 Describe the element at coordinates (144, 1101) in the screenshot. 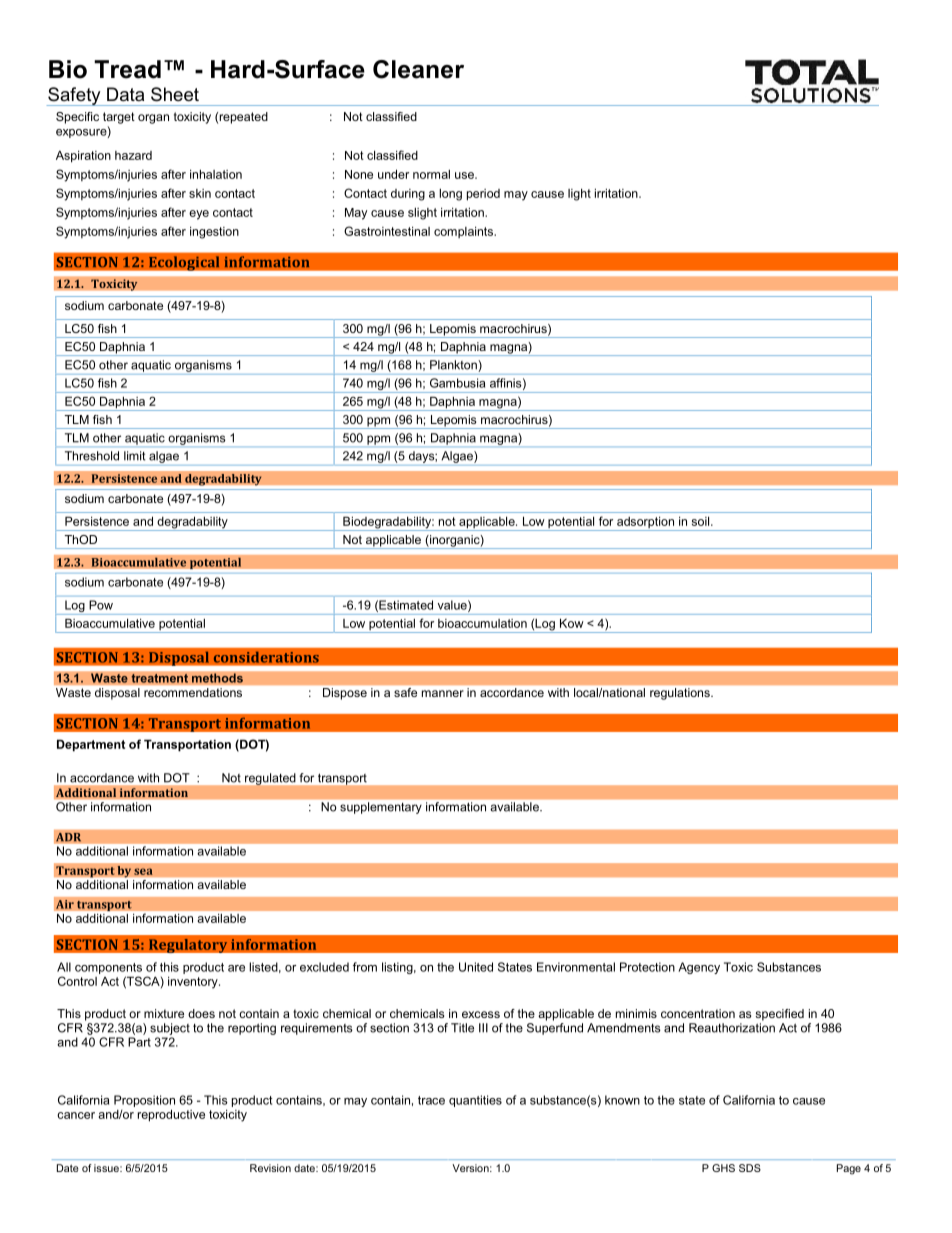

I see `Proposition` at that location.
